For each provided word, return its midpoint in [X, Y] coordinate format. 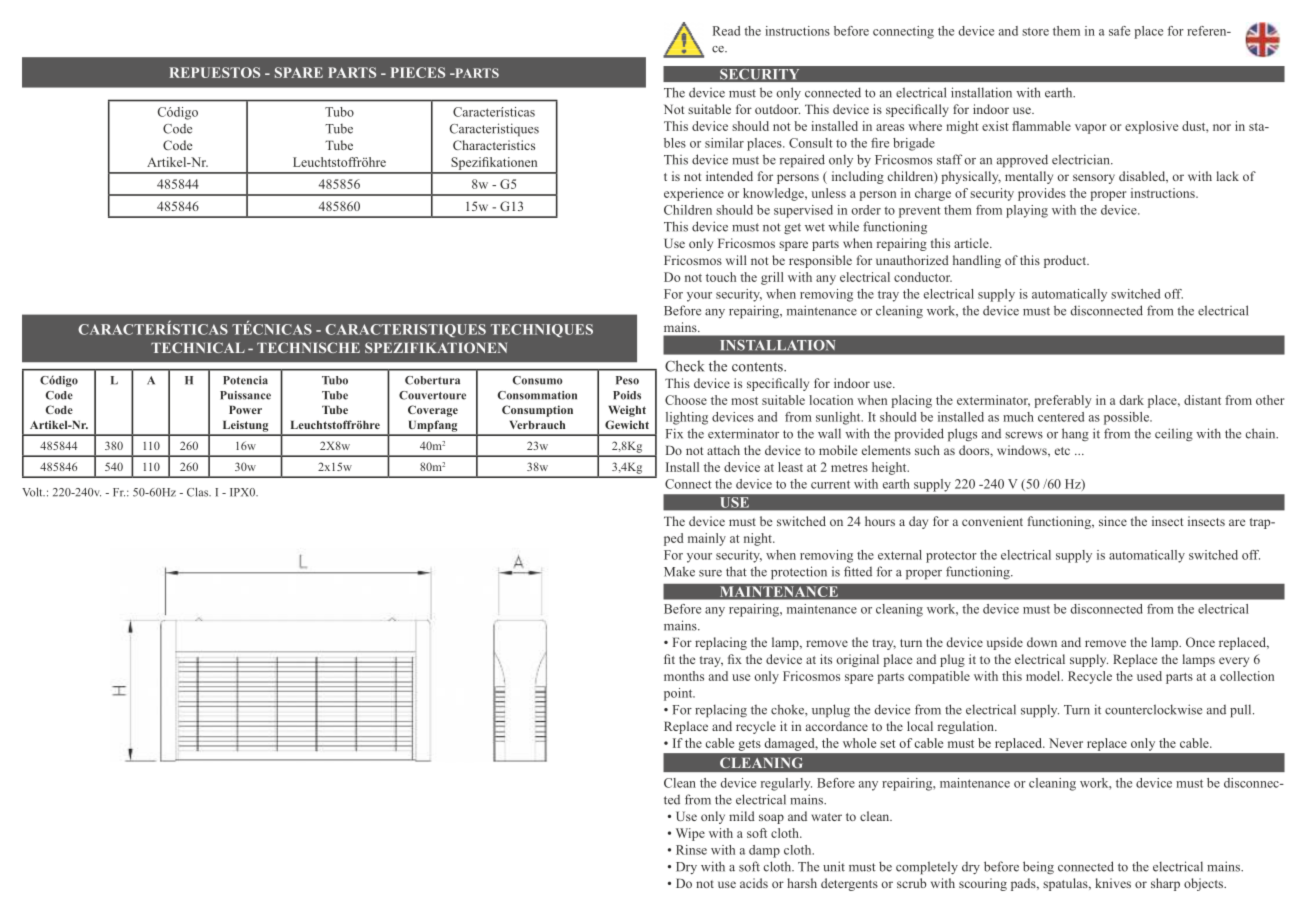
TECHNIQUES [542, 330]
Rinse [691, 850]
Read [726, 31]
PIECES [418, 72]
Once [1200, 642]
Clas [199, 492]
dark [1132, 400]
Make [679, 571]
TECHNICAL [198, 347]
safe [1119, 31]
